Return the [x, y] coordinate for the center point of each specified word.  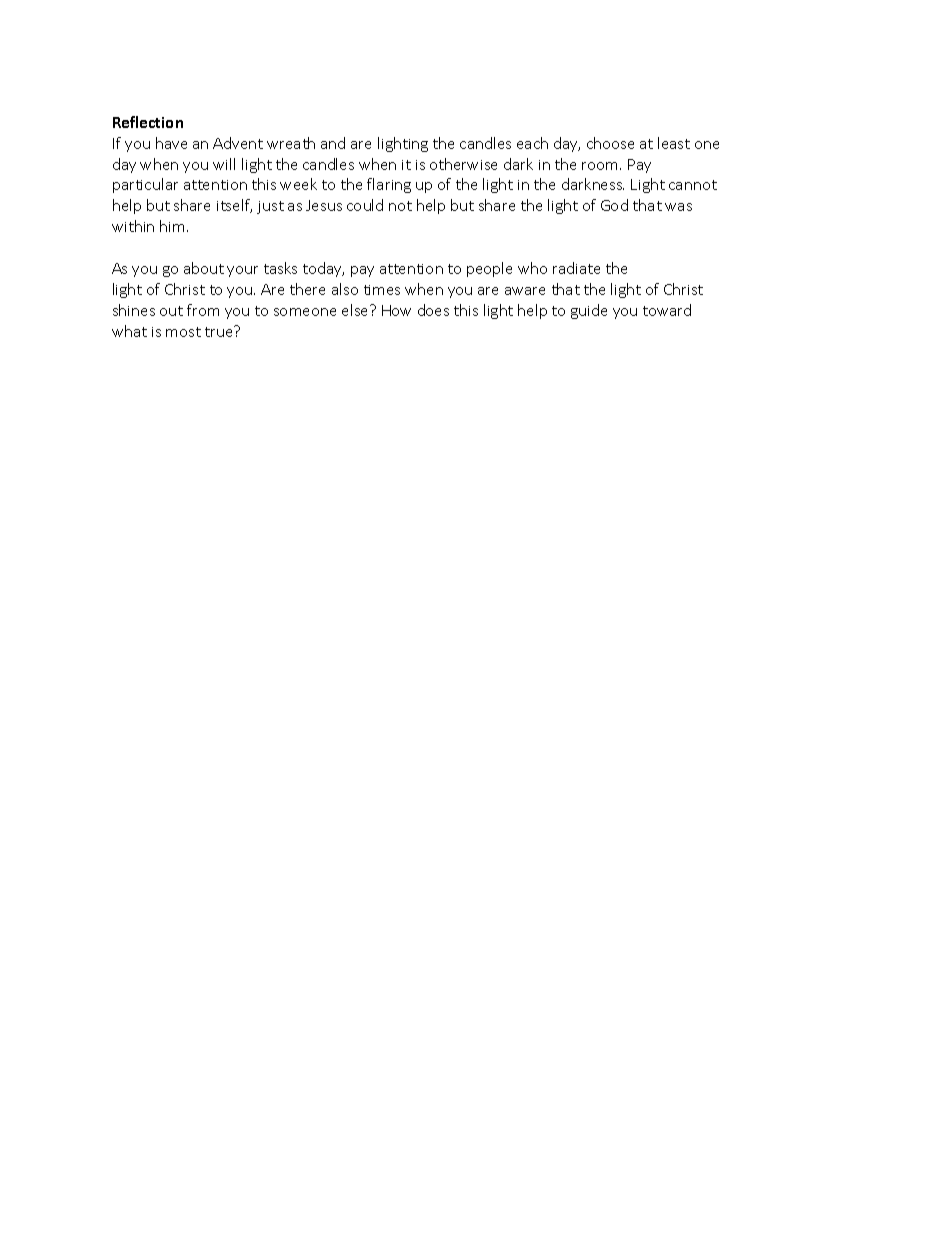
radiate [576, 268]
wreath [291, 143]
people [489, 269]
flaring [389, 185]
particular [145, 185]
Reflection [148, 122]
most [183, 332]
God [614, 205]
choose [610, 143]
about [204, 268]
